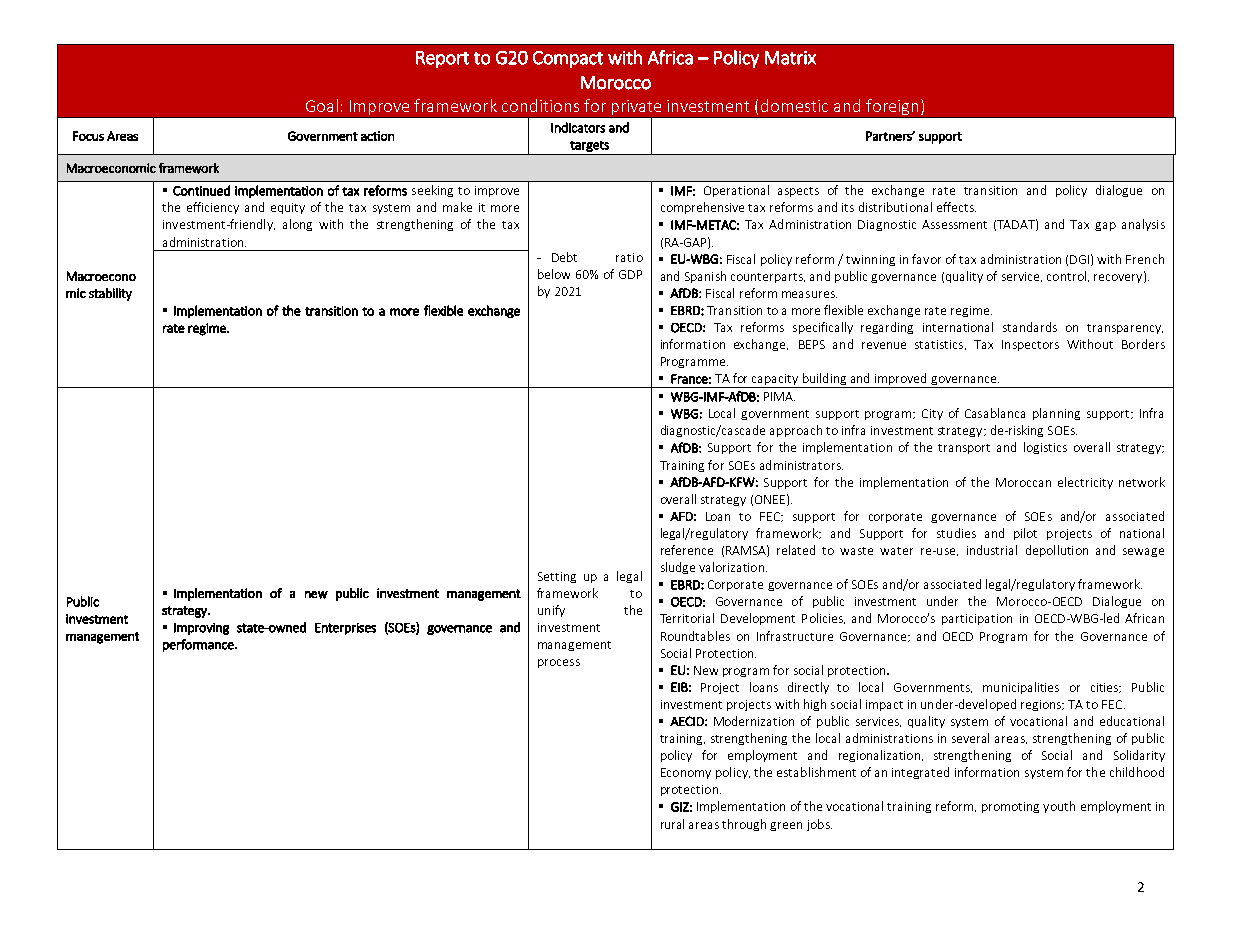  What do you see at coordinates (794, 105) in the screenshot?
I see `domestic` at bounding box center [794, 105].
